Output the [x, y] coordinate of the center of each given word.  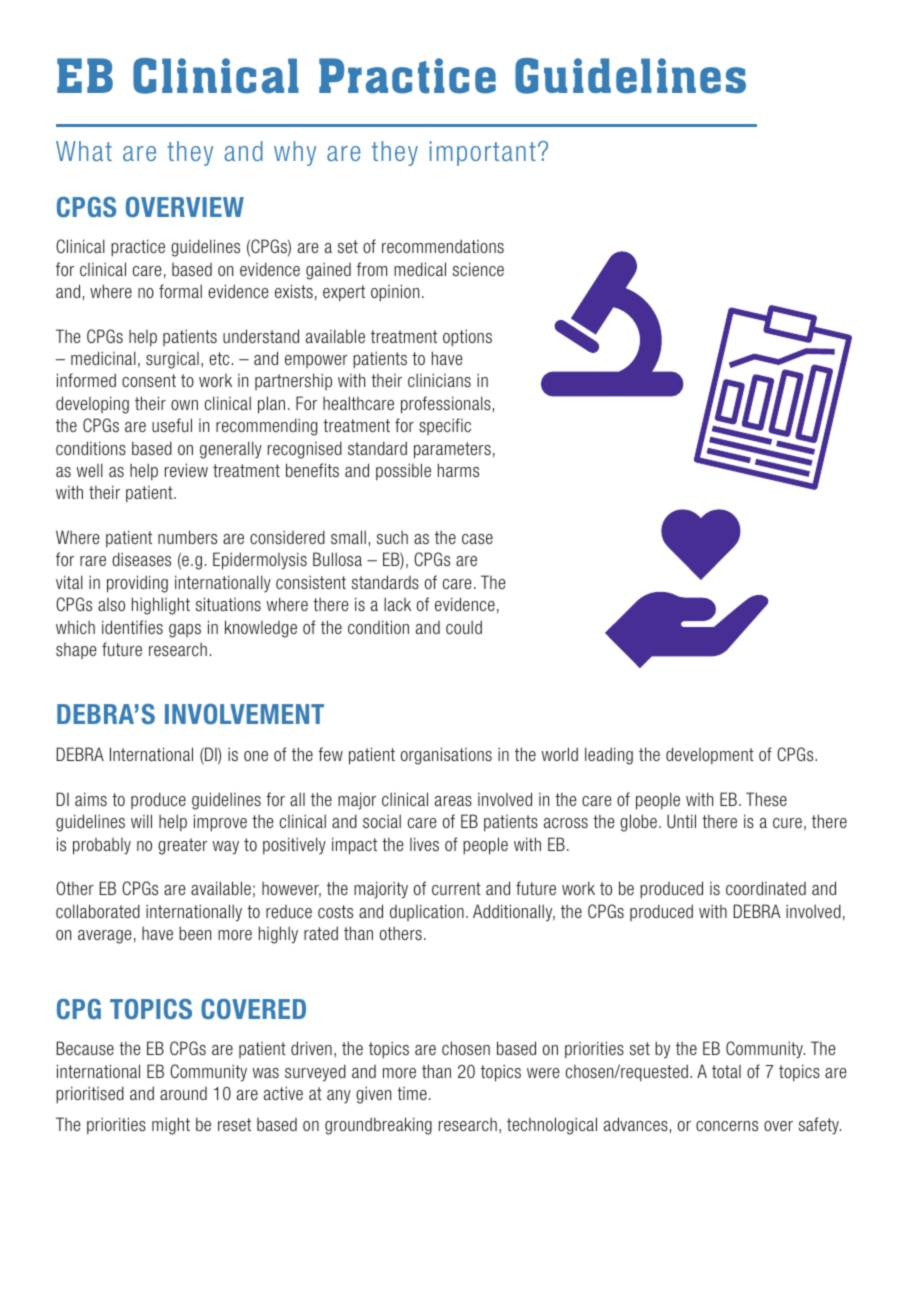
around [183, 1093]
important [483, 153]
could [464, 627]
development [710, 756]
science [478, 269]
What [84, 151]
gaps [185, 631]
